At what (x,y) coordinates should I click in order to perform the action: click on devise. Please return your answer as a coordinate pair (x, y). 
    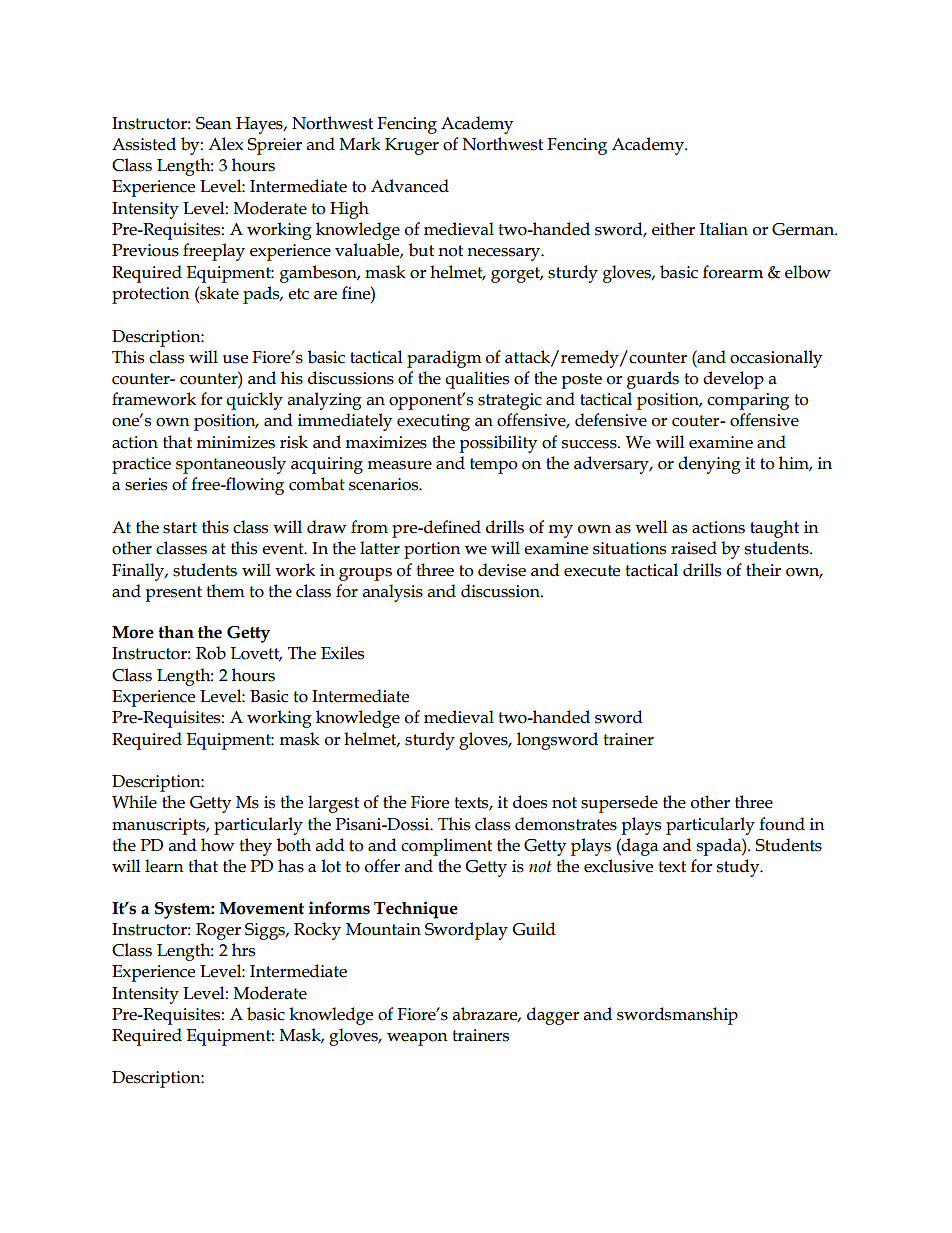
    Looking at the image, I should click on (502, 570).
